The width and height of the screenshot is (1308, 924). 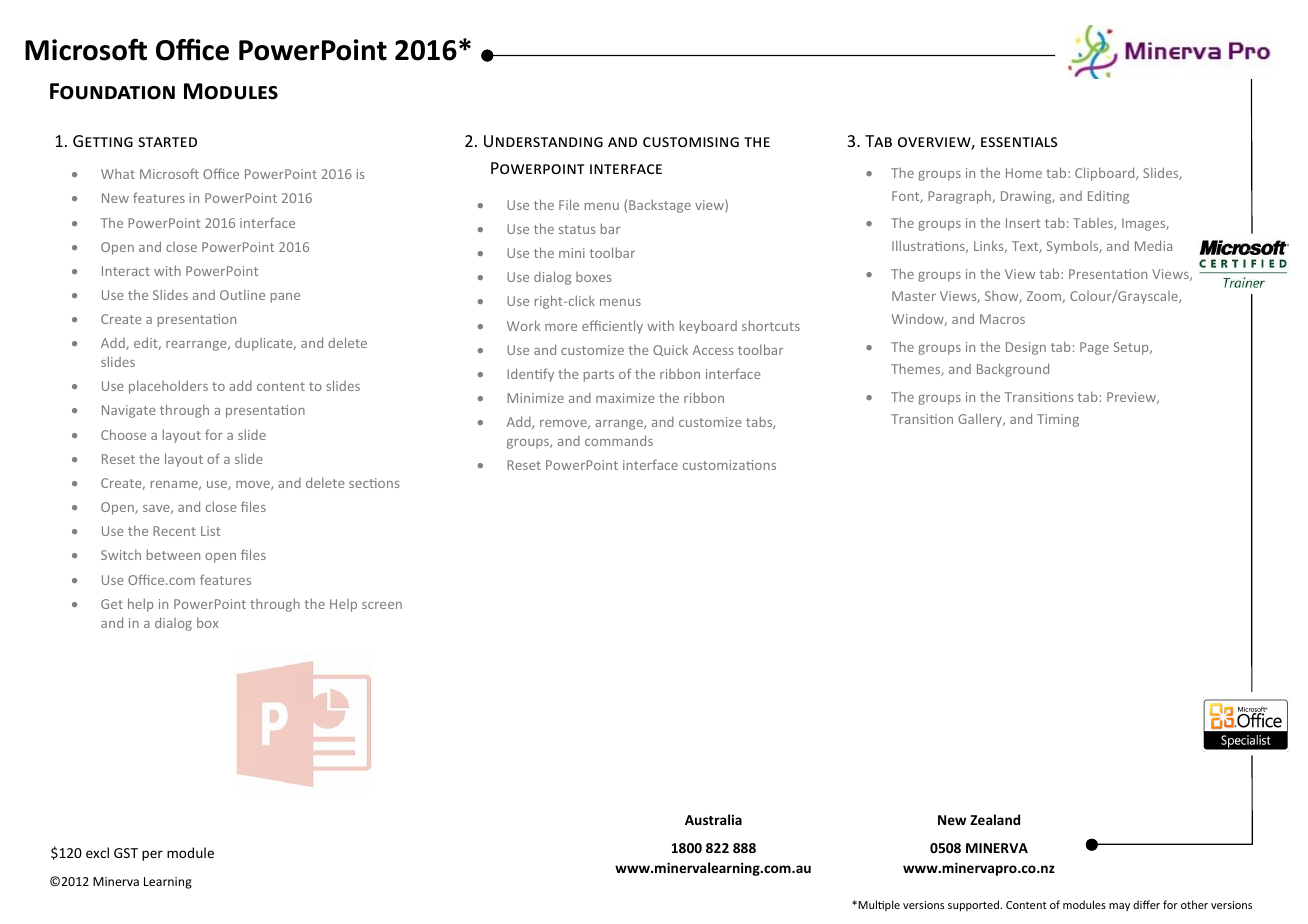 I want to click on Zealand, so click(x=995, y=819).
